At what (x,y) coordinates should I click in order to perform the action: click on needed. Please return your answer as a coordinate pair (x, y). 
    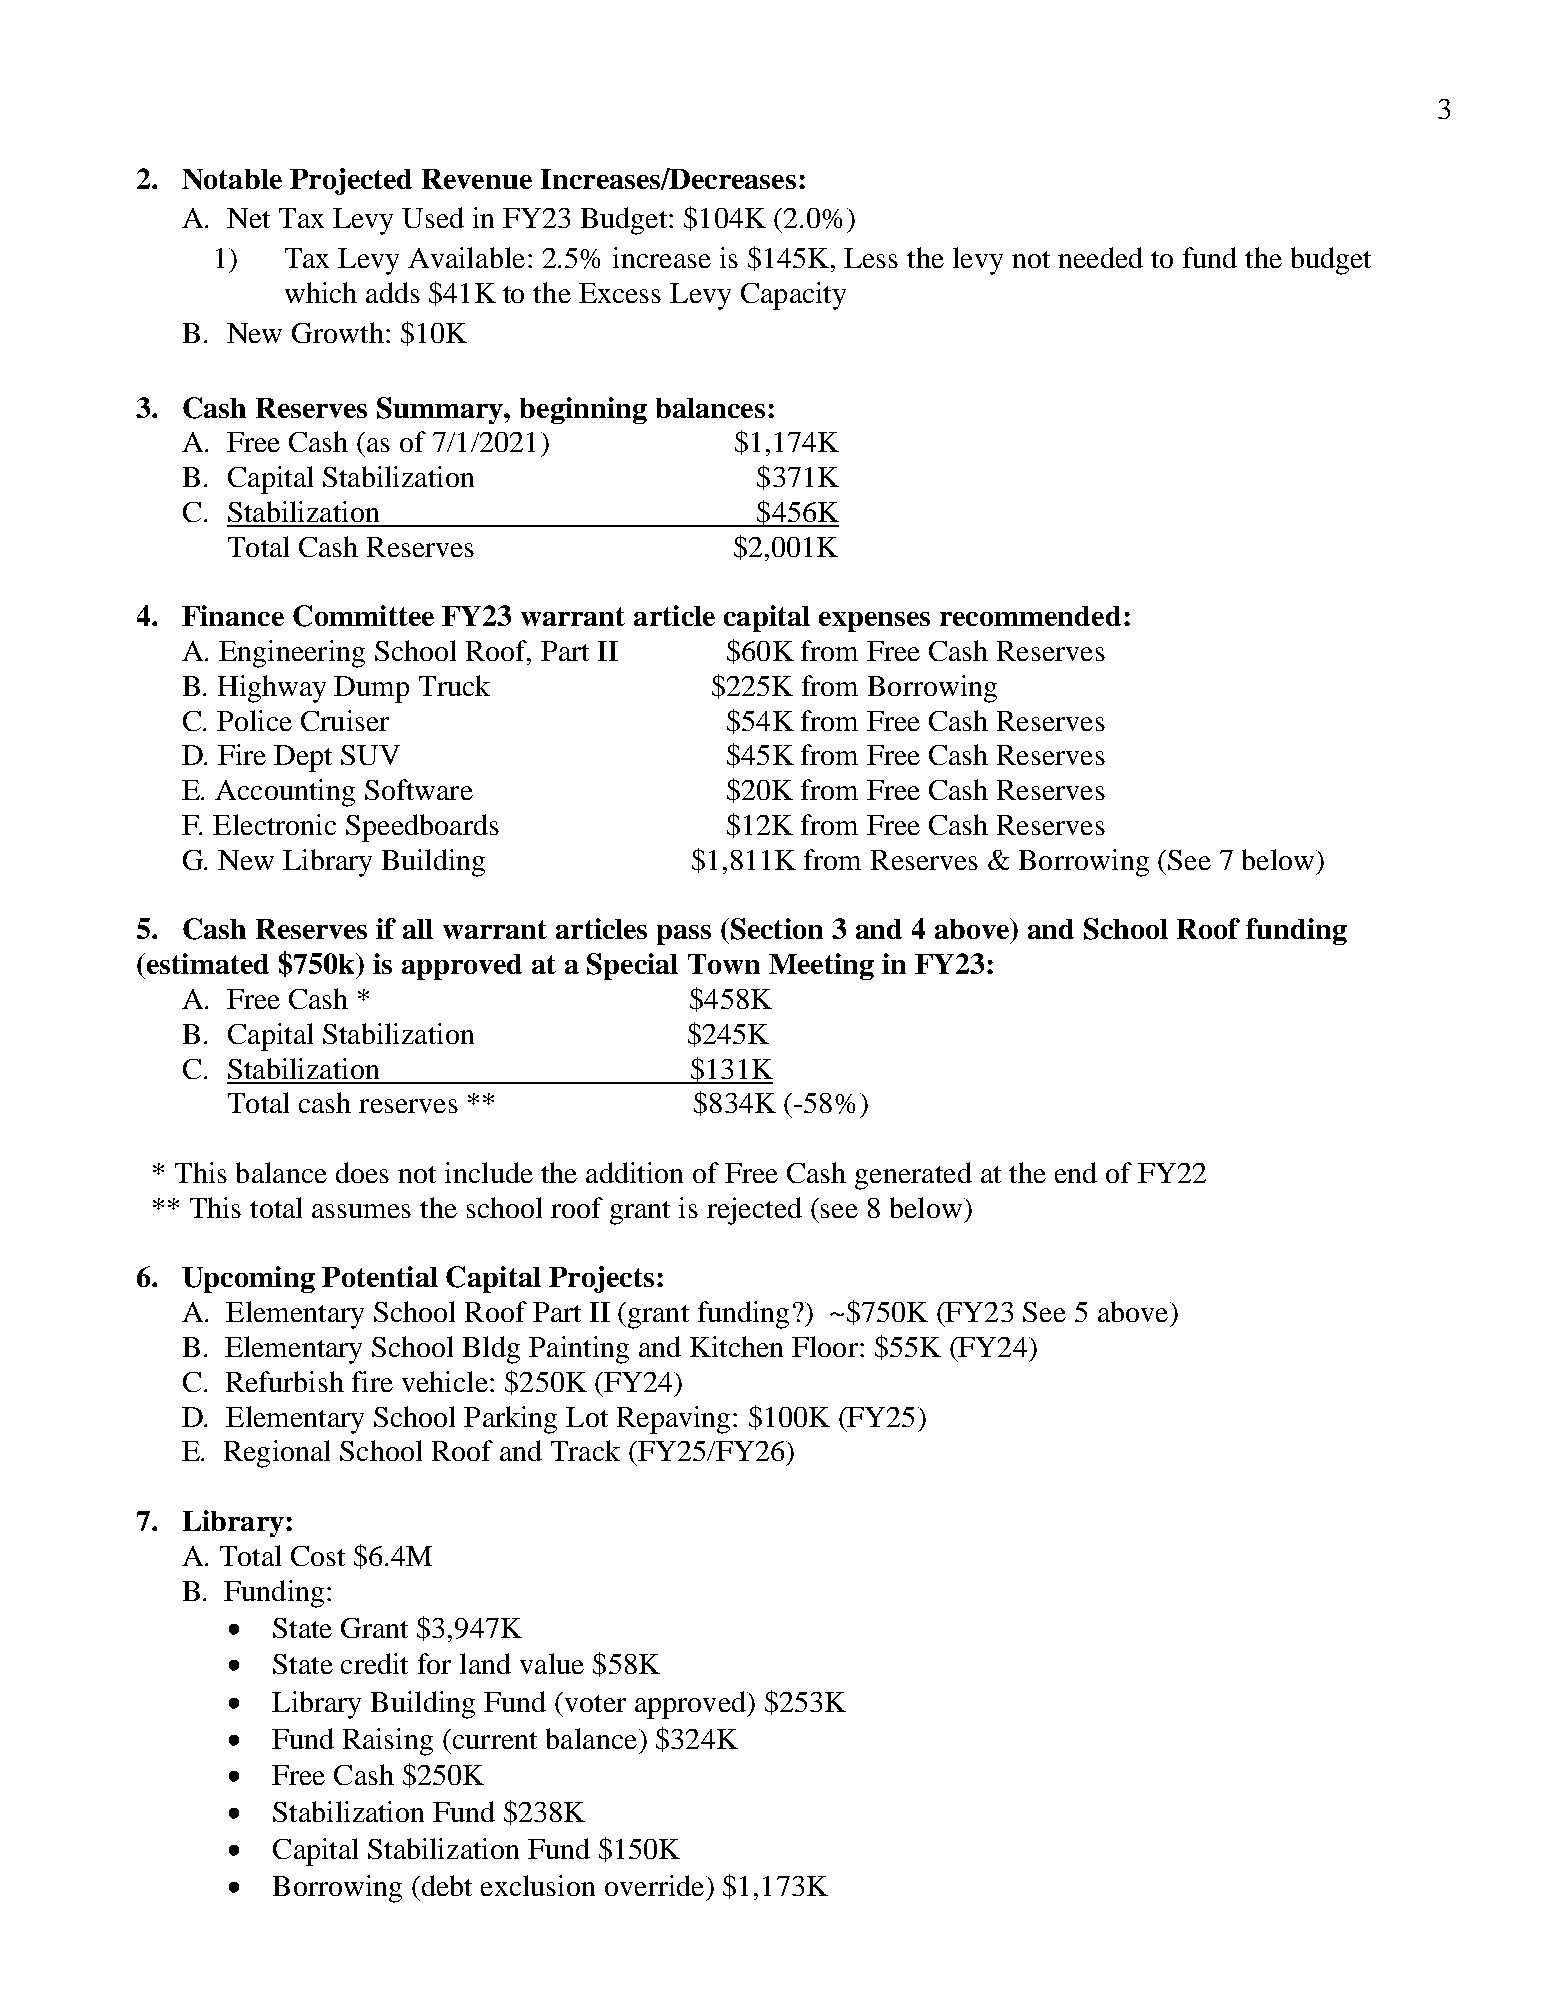
    Looking at the image, I should click on (1100, 257).
